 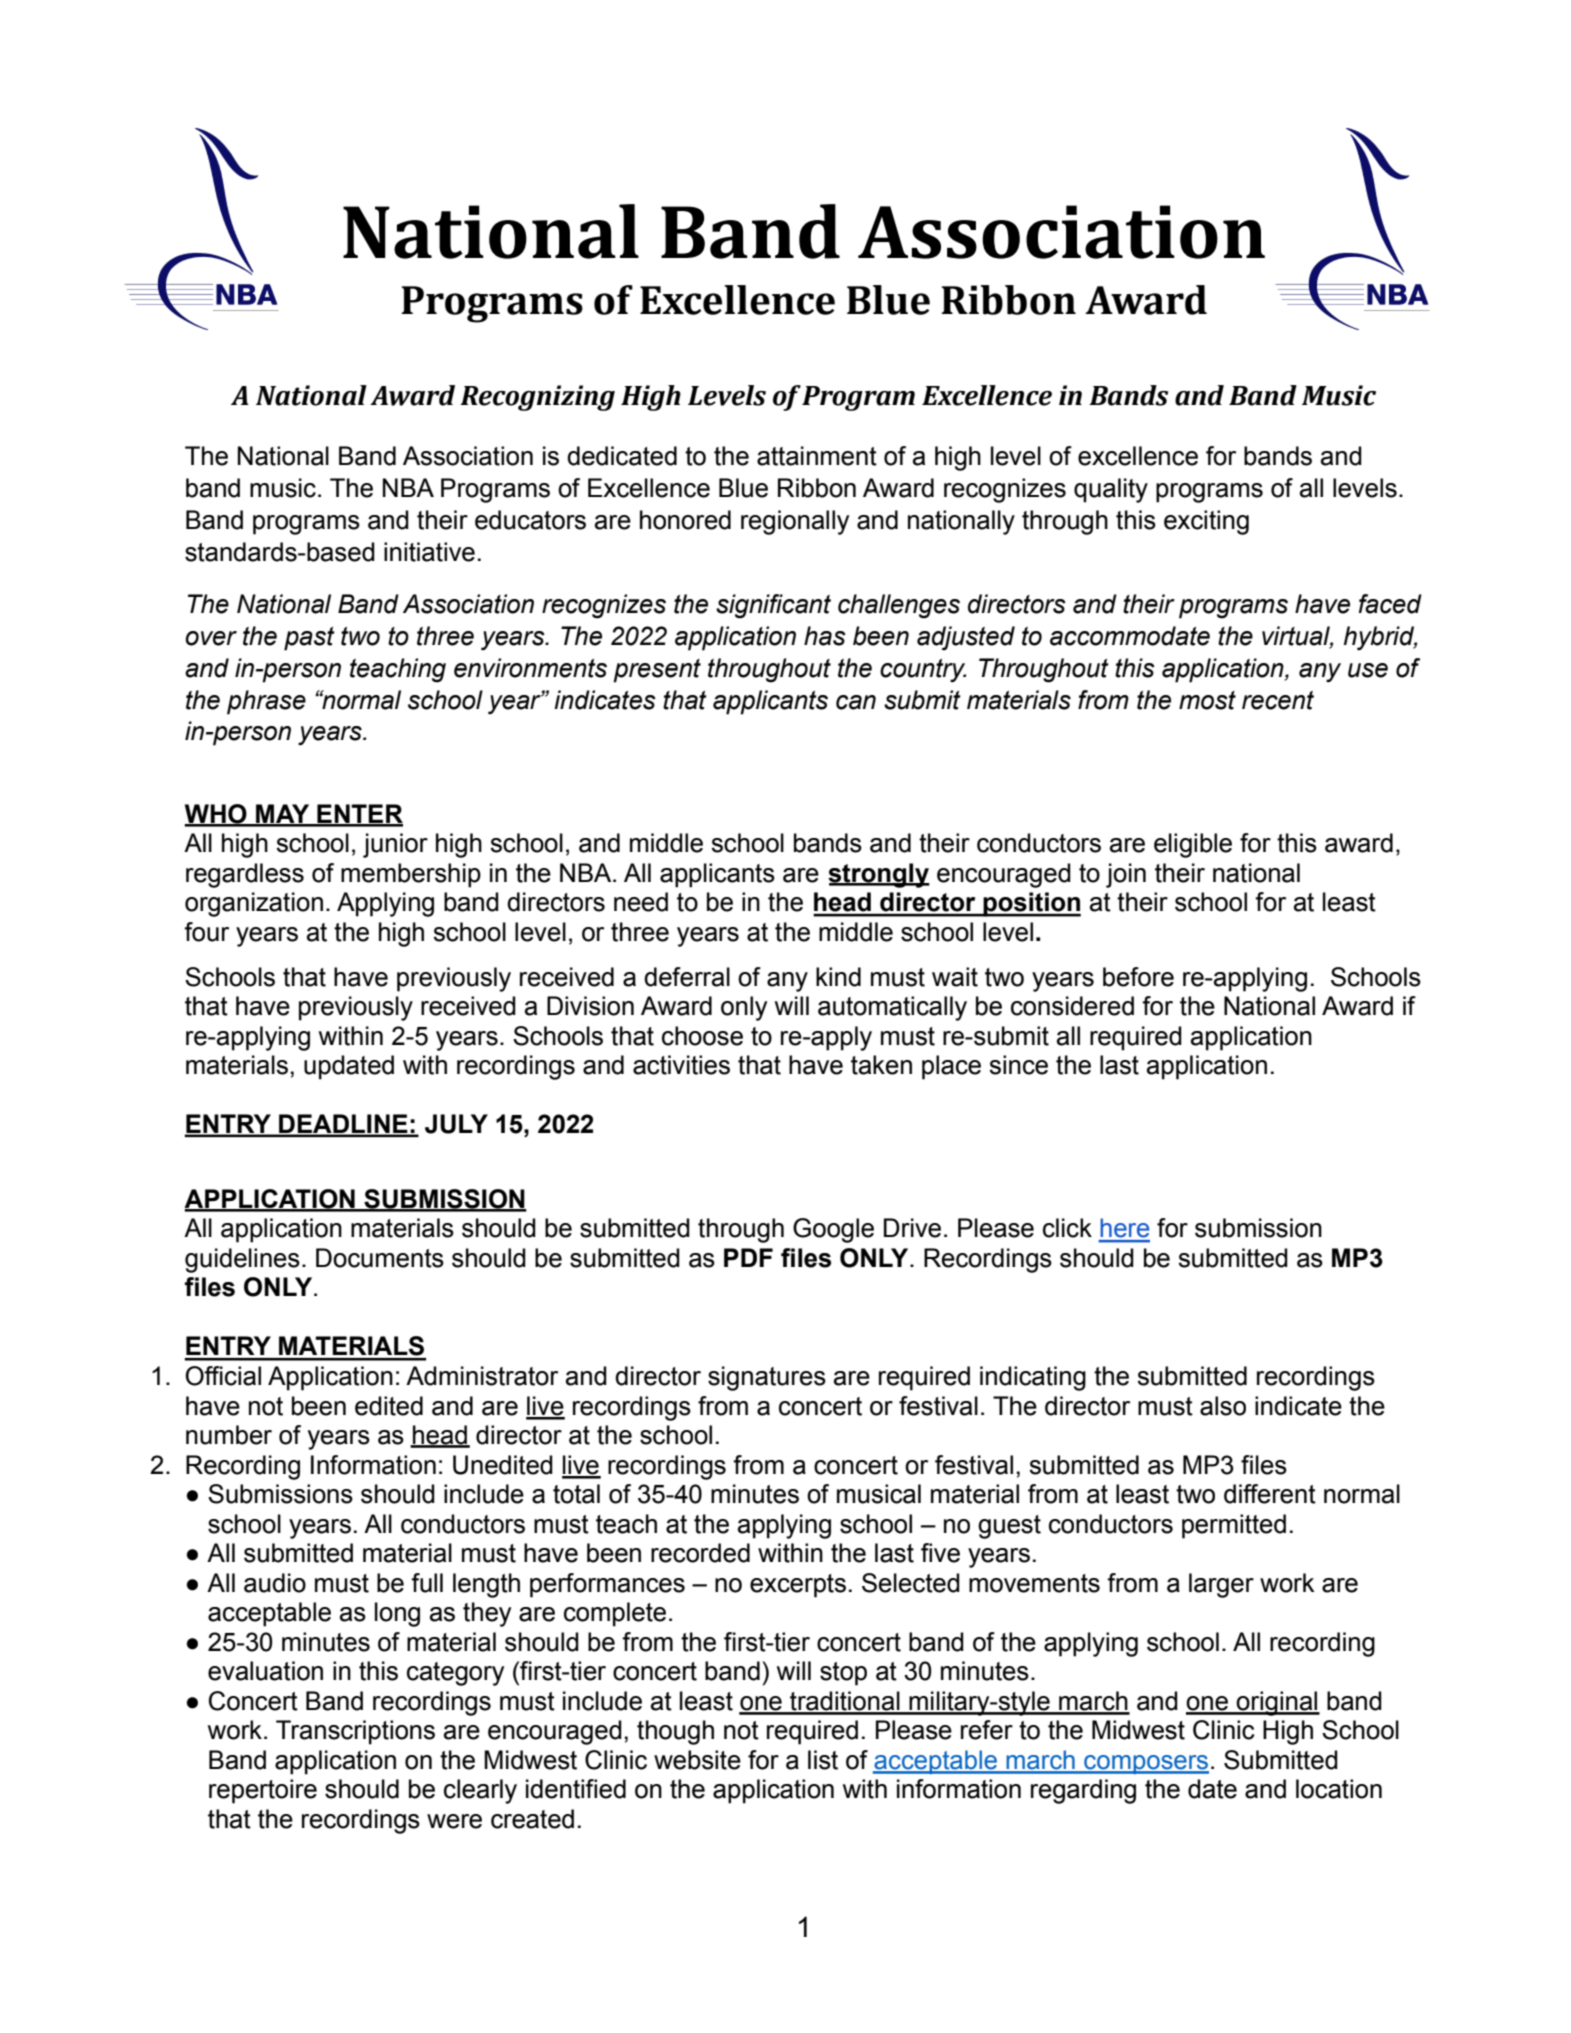 I want to click on eligible, so click(x=1193, y=845).
